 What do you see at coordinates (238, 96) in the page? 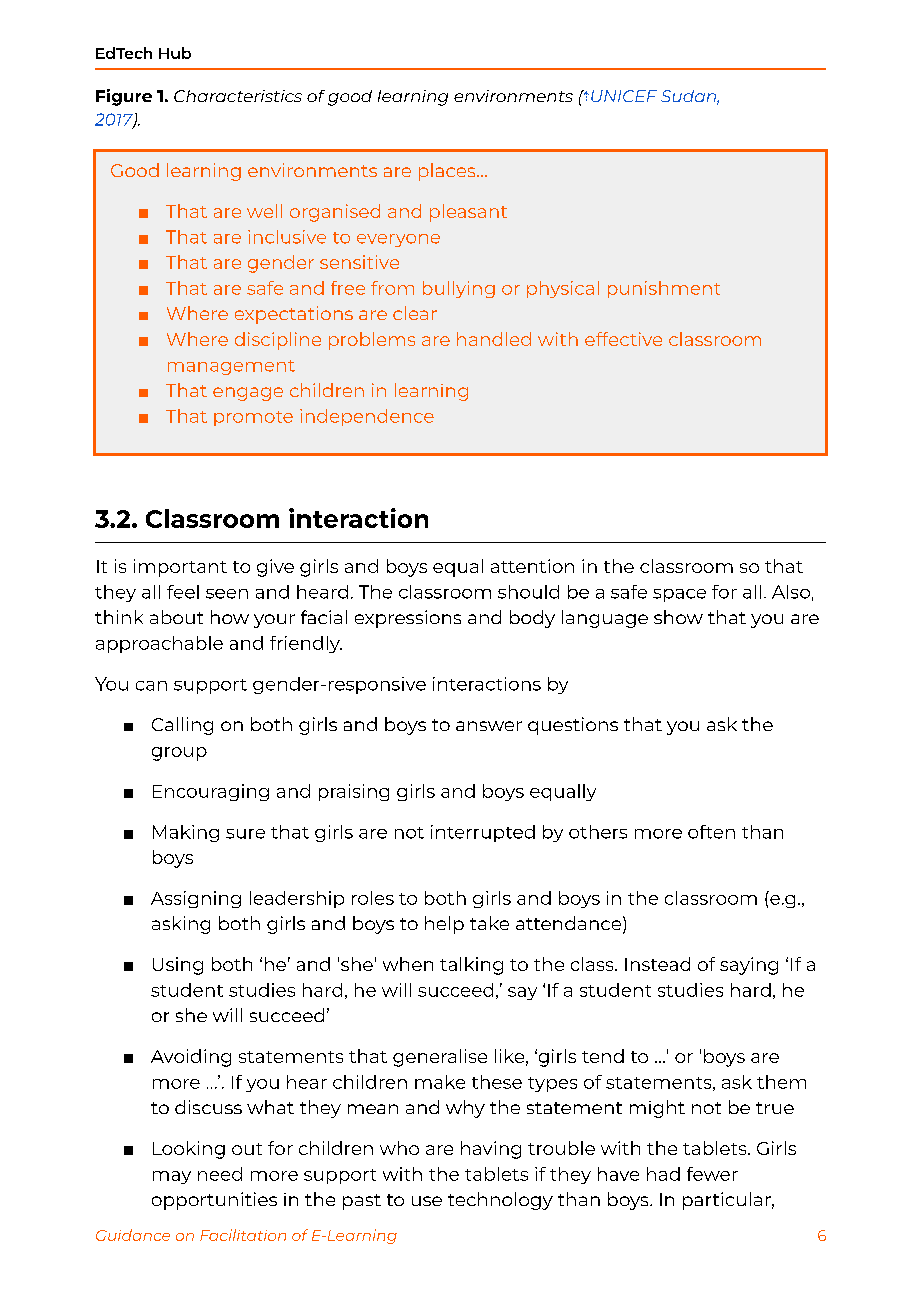
I see `Characteristics` at bounding box center [238, 96].
